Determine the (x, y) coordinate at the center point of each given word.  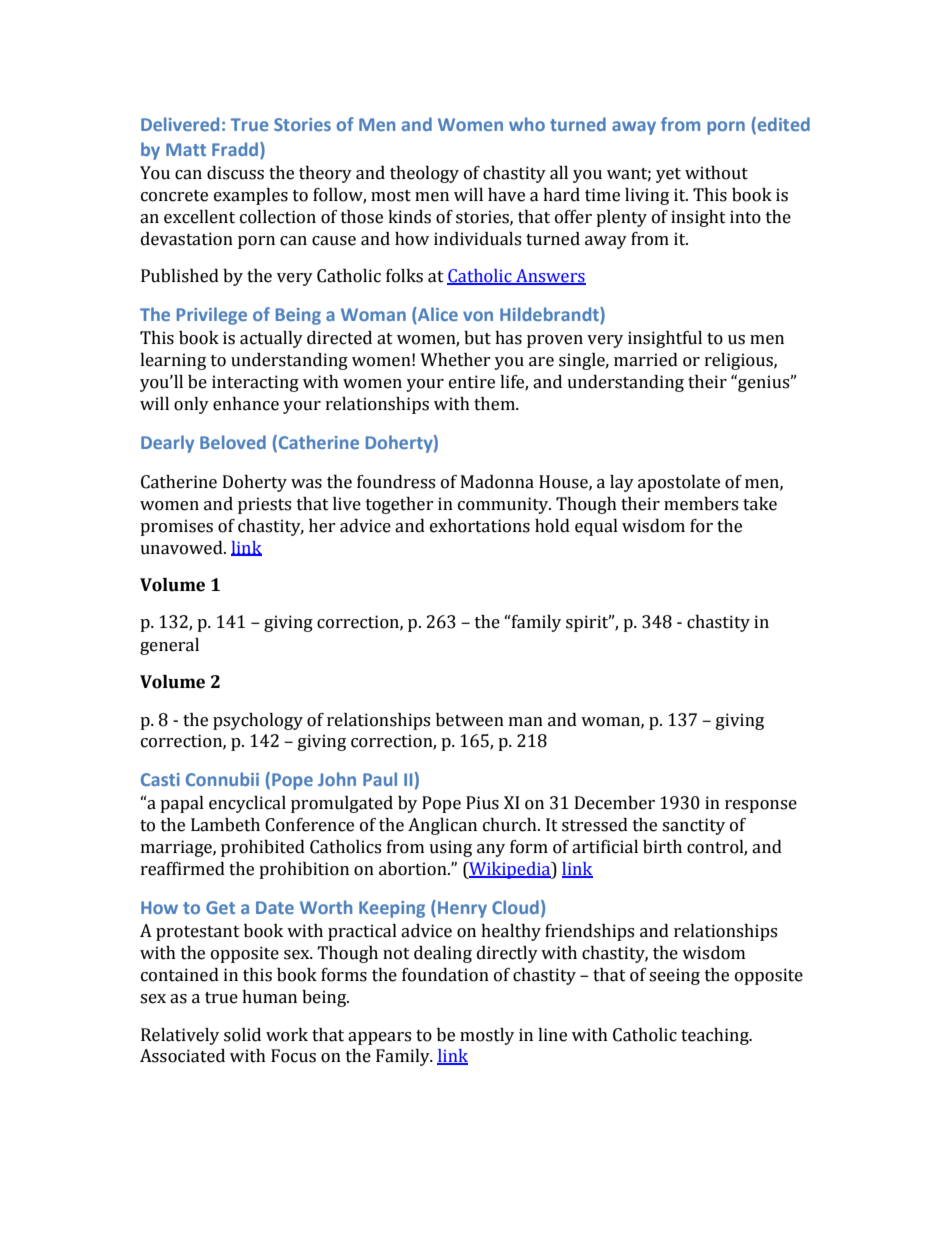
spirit (588, 623)
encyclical (247, 804)
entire (472, 382)
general (169, 646)
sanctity (693, 826)
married (646, 360)
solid (242, 1035)
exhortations (480, 526)
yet (668, 175)
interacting (255, 383)
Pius (482, 803)
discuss (235, 173)
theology (424, 174)
